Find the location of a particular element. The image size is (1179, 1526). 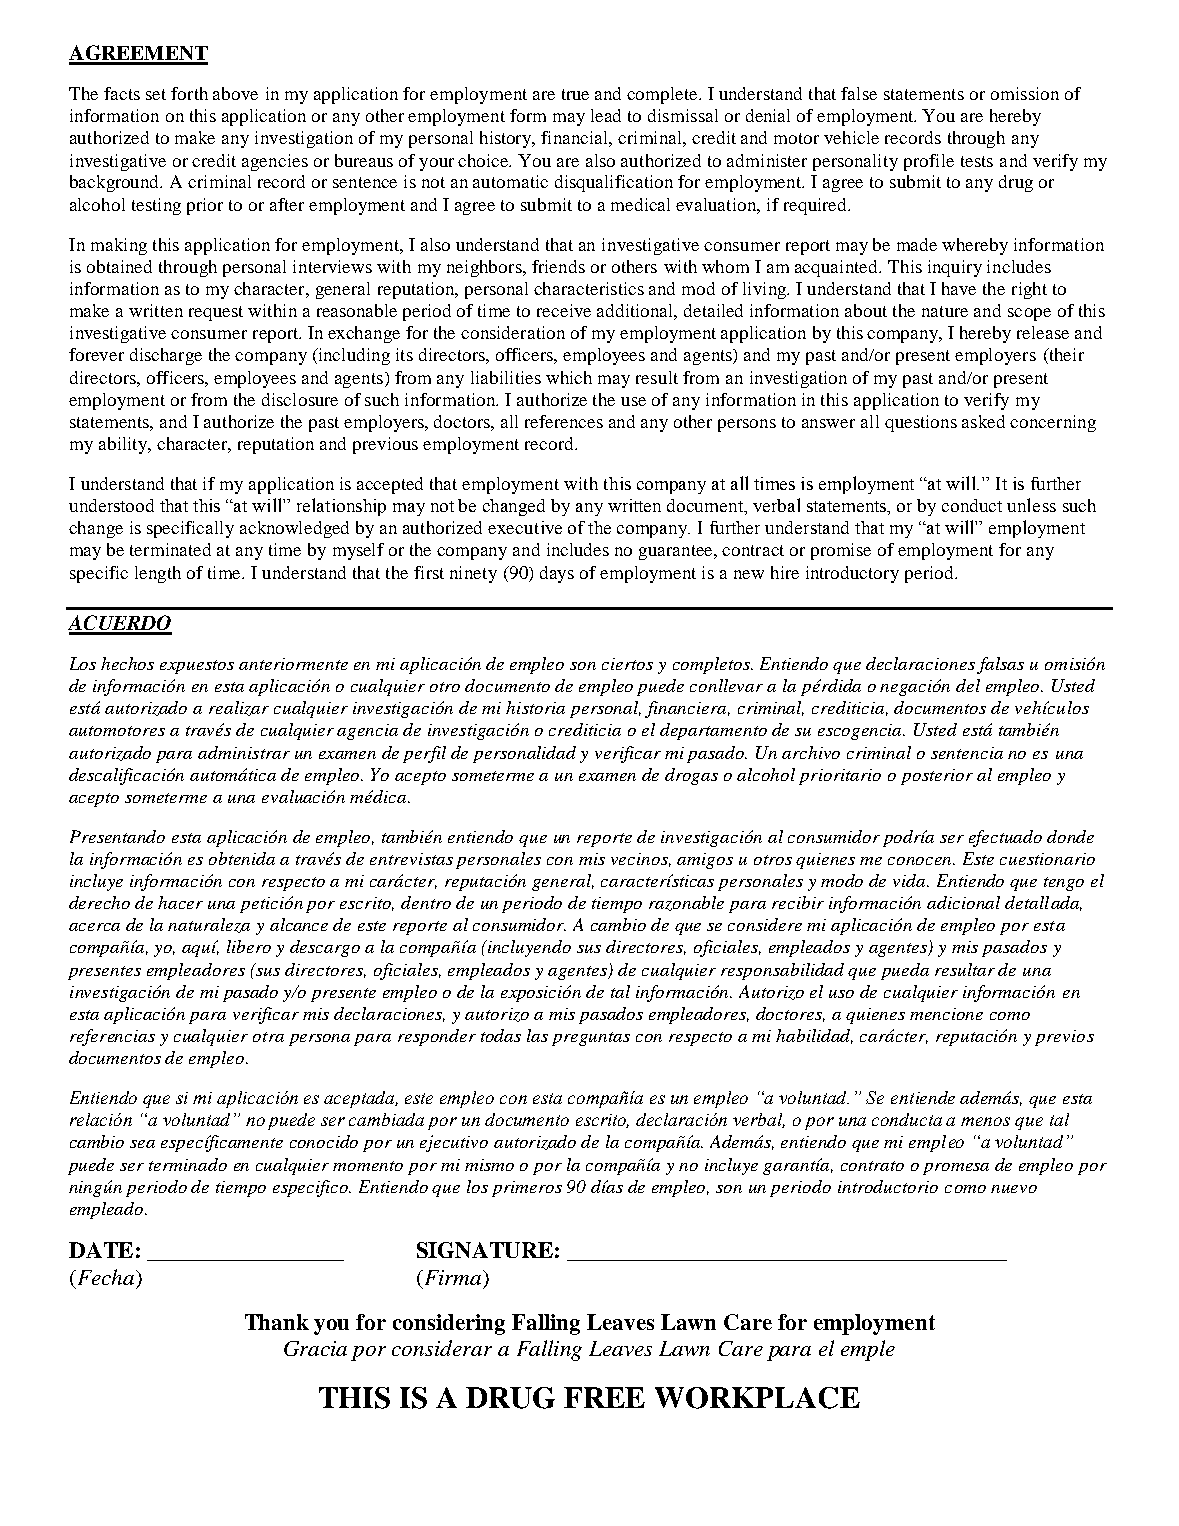

tests is located at coordinates (977, 161).
